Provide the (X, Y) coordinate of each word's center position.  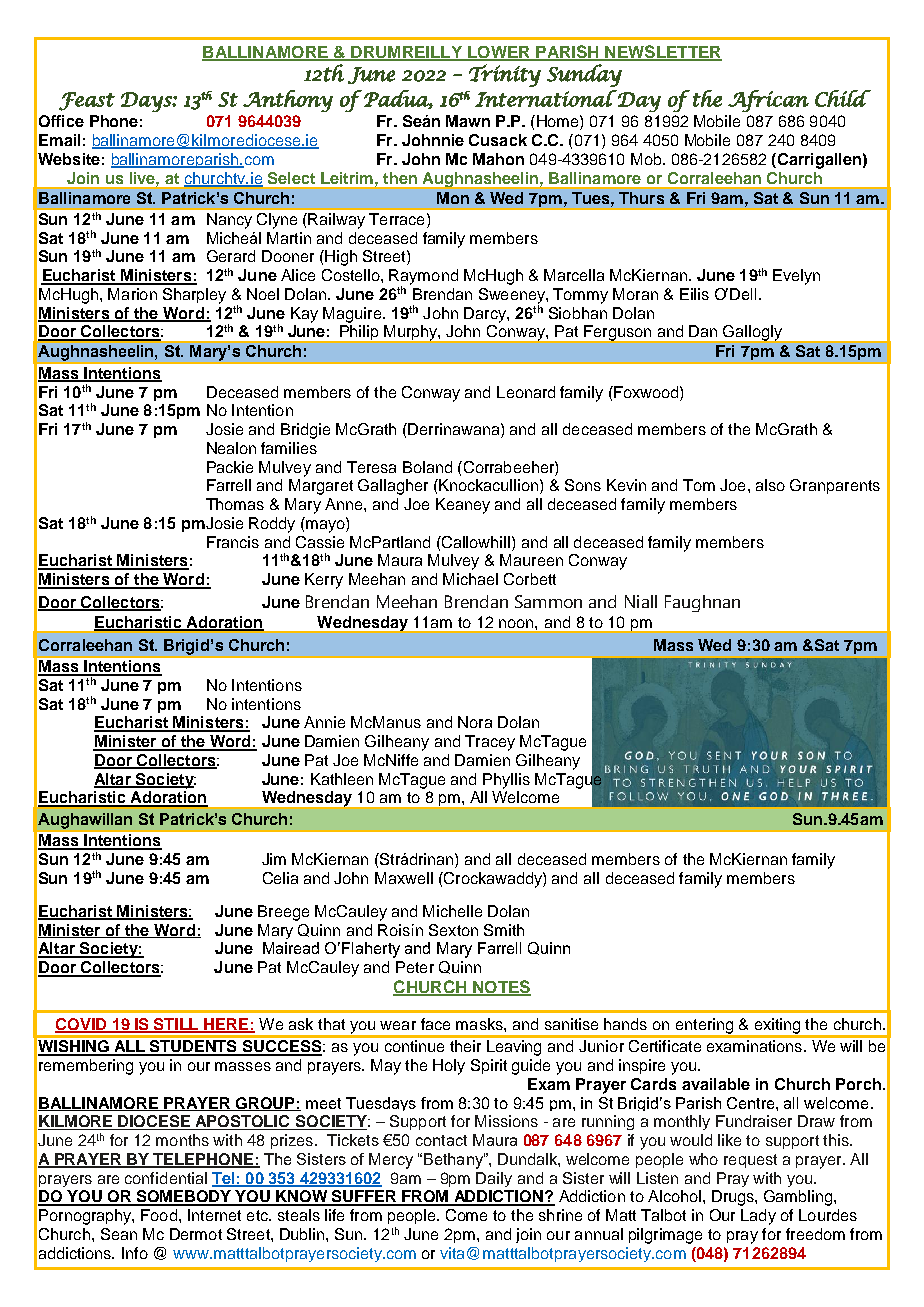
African (768, 101)
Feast (87, 101)
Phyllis (506, 781)
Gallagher (393, 487)
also (770, 485)
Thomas (235, 504)
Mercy (391, 1161)
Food (159, 1215)
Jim (274, 859)
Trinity (505, 75)
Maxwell (404, 878)
